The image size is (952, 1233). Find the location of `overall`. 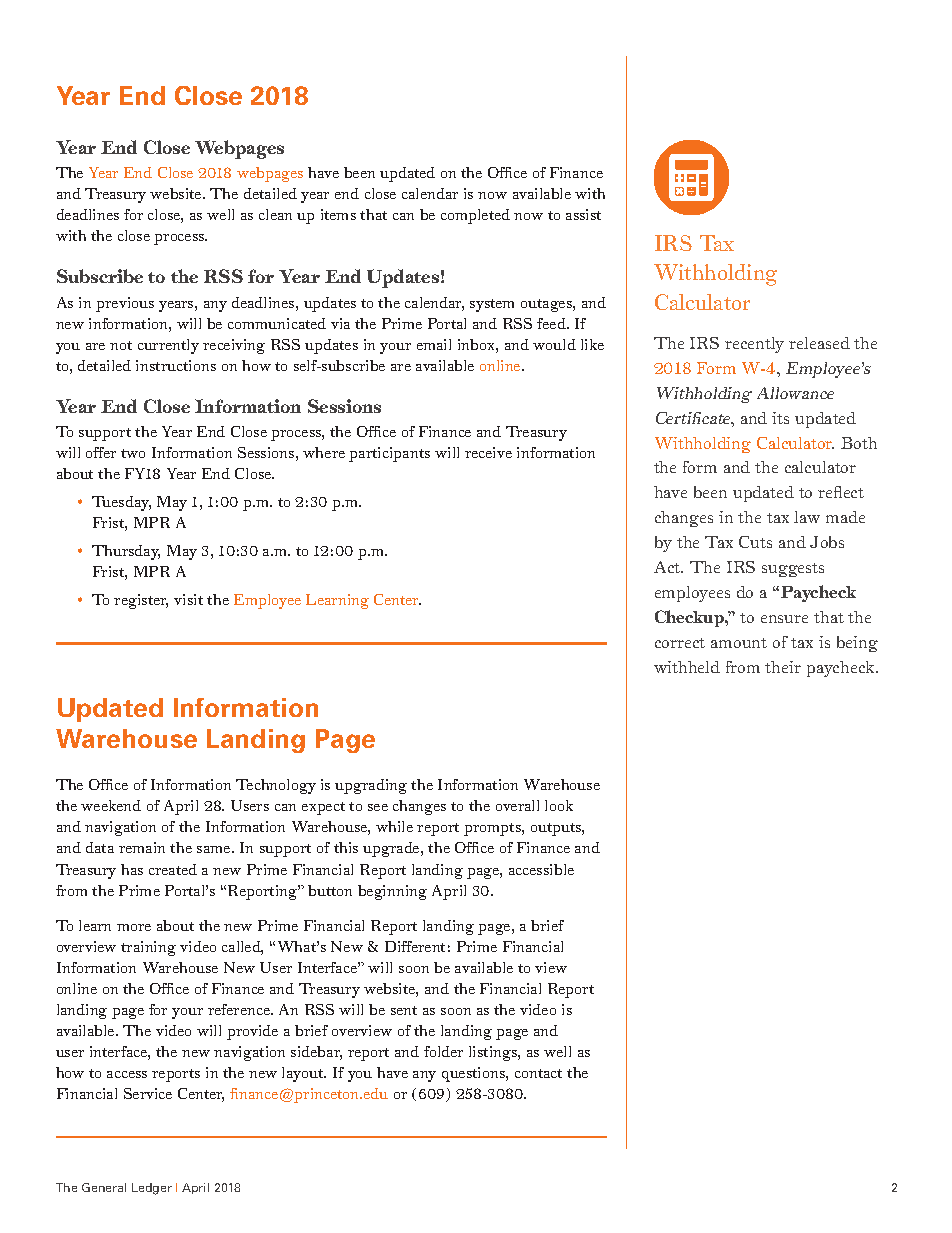

overall is located at coordinates (517, 805).
